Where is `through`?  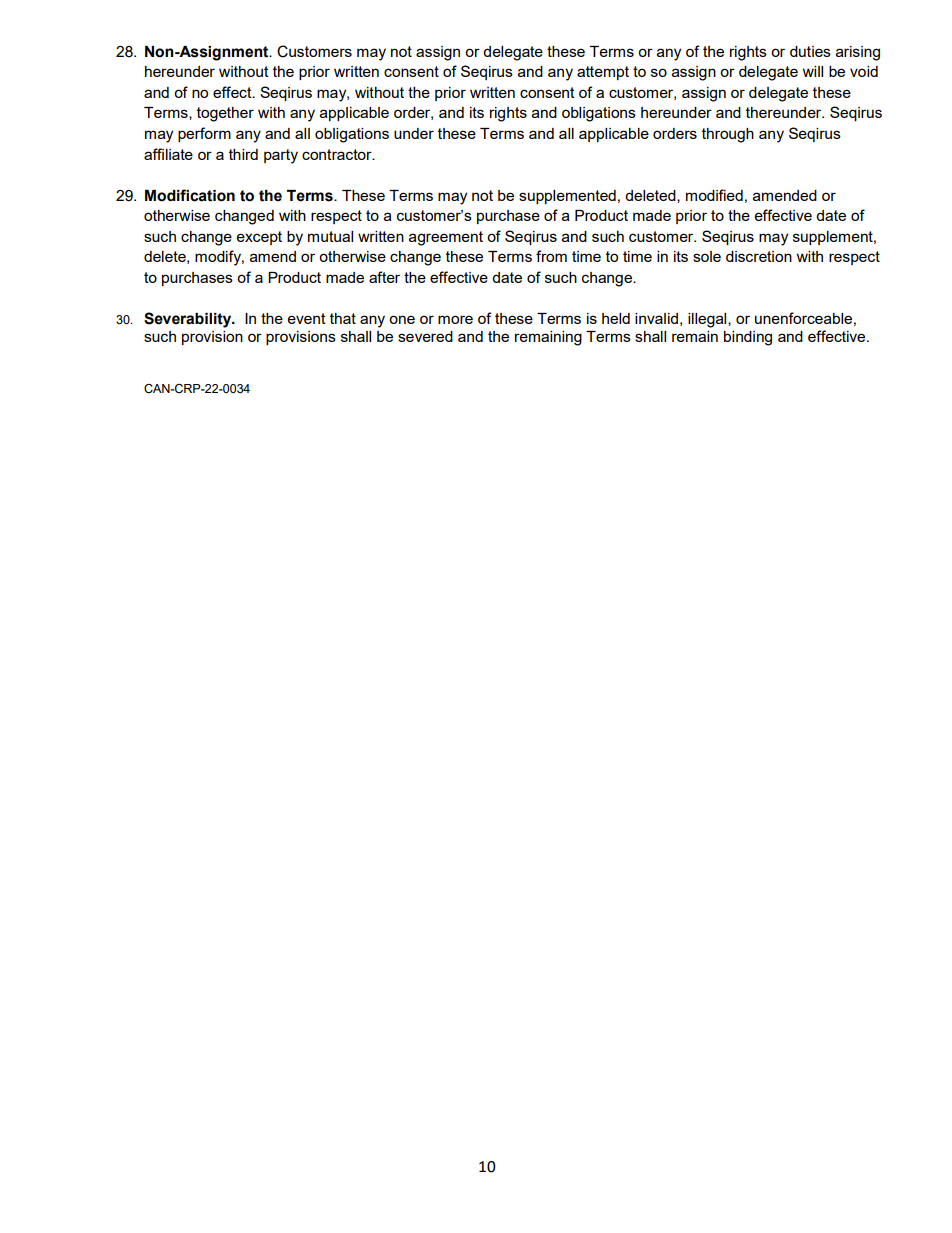 through is located at coordinates (728, 135).
